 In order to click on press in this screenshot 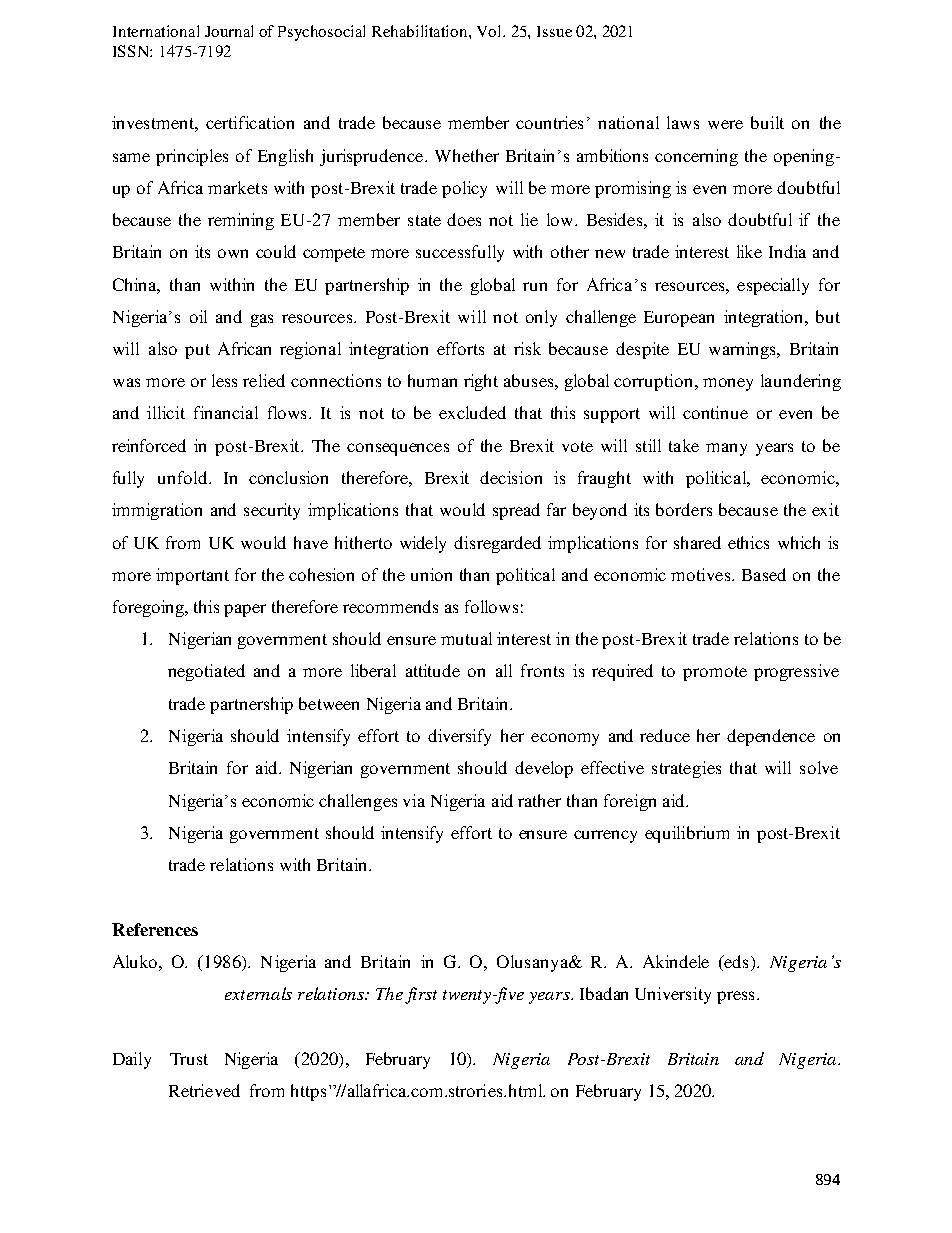, I will do `click(735, 997)`.
